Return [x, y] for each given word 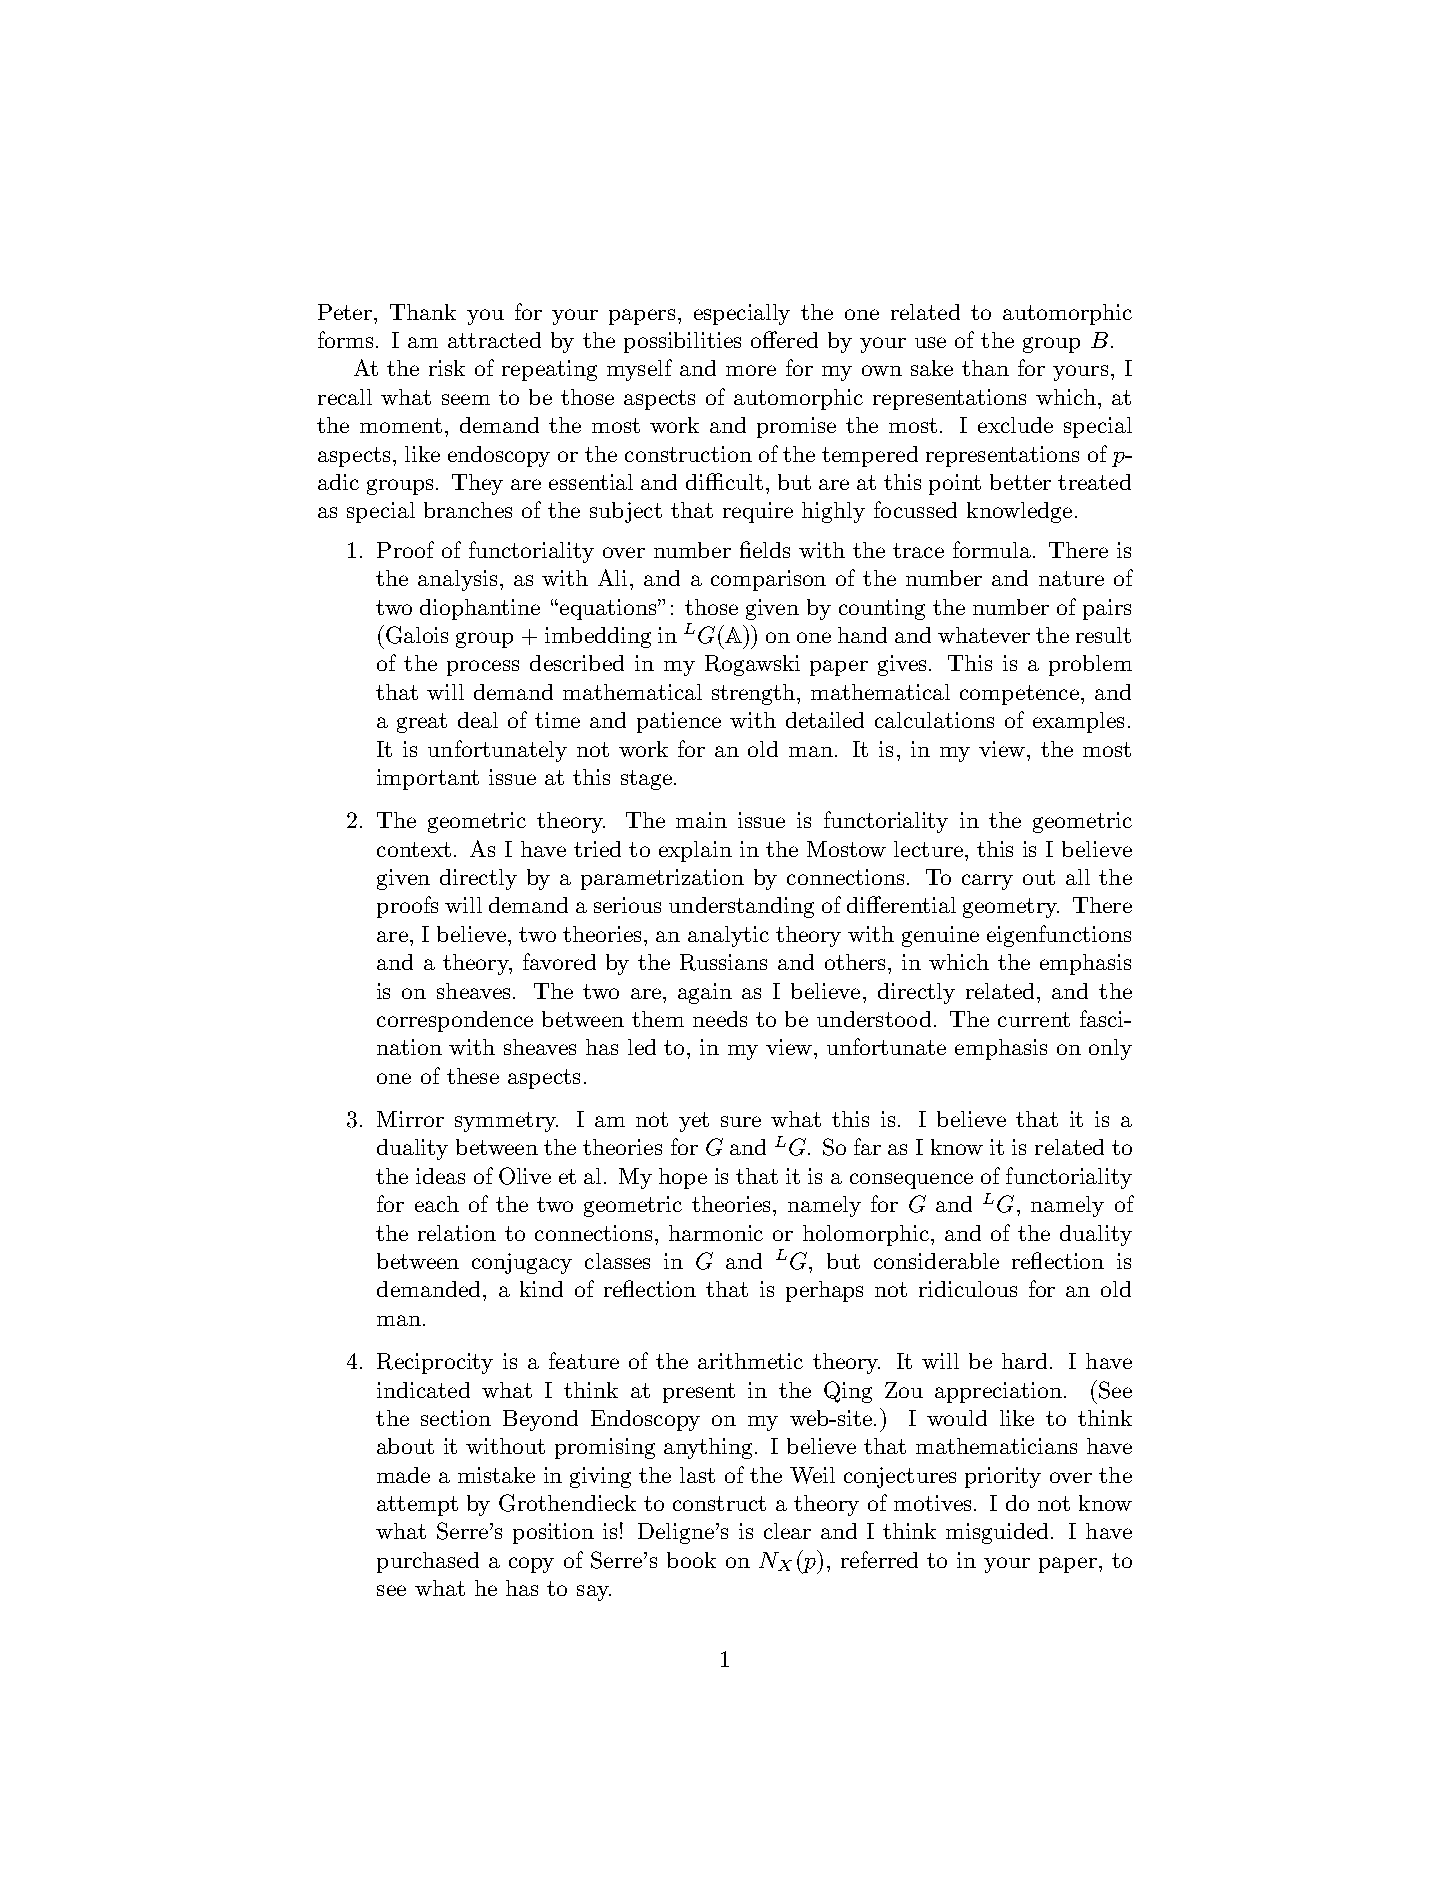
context [414, 849]
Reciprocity [435, 1363]
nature [1071, 578]
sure [741, 1121]
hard [1024, 1361]
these [473, 1076]
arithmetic [750, 1361]
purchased [428, 1562]
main [701, 820]
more [751, 370]
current [1034, 1019]
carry [987, 882]
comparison [768, 580]
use [930, 342]
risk [447, 368]
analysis [457, 580]
